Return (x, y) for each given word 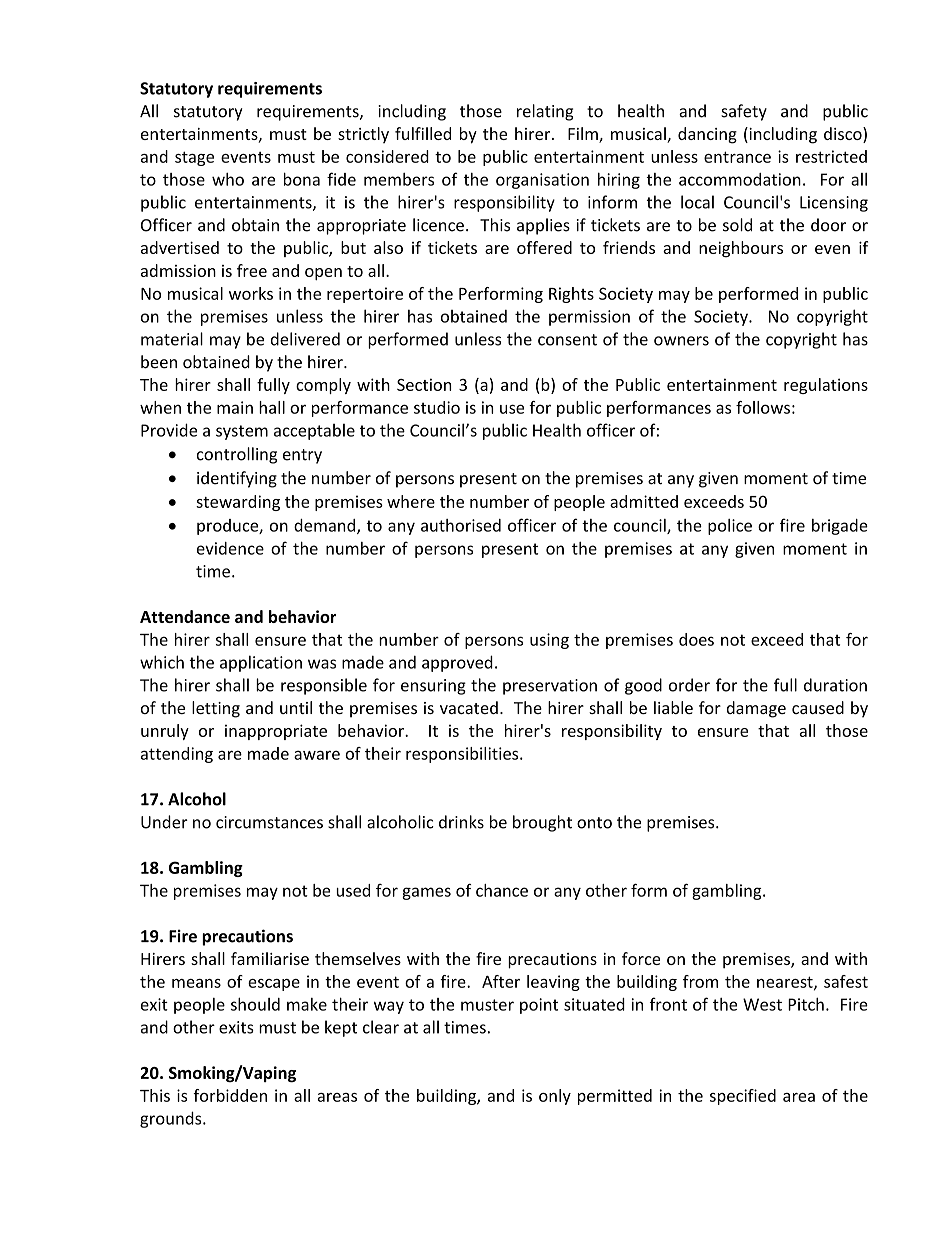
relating (545, 112)
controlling (237, 455)
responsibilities (463, 755)
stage (194, 158)
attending (177, 755)
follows (763, 407)
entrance (737, 157)
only (555, 1097)
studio (437, 407)
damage (756, 709)
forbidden (230, 1095)
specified (743, 1097)
